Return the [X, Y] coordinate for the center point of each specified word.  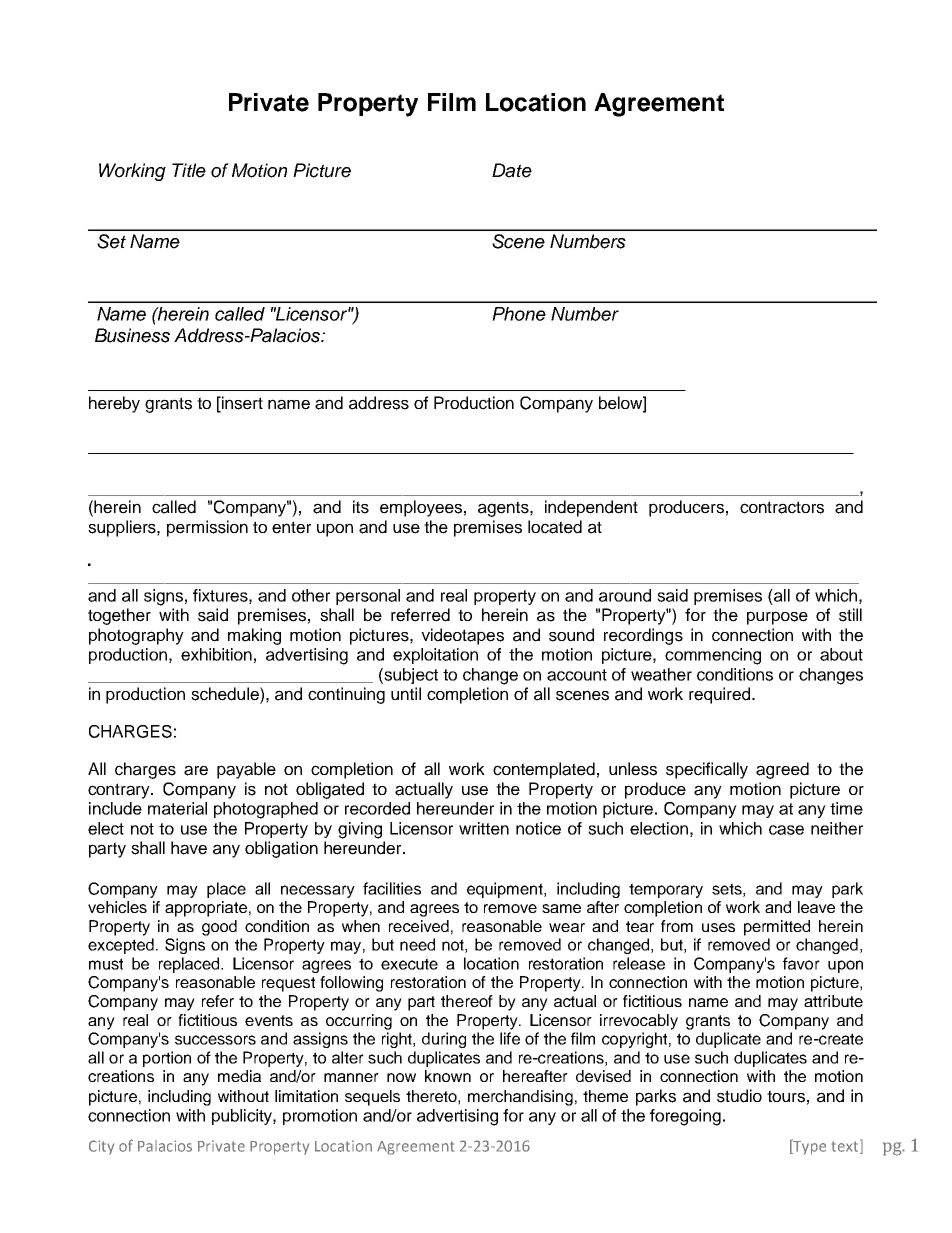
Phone [519, 314]
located [555, 527]
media [239, 1076]
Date [512, 170]
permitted [777, 928]
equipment [506, 890]
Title [189, 170]
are [196, 770]
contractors [782, 507]
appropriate [206, 909]
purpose [777, 618]
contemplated [544, 770]
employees [421, 508]
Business [132, 335]
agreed [782, 770]
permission [207, 528]
